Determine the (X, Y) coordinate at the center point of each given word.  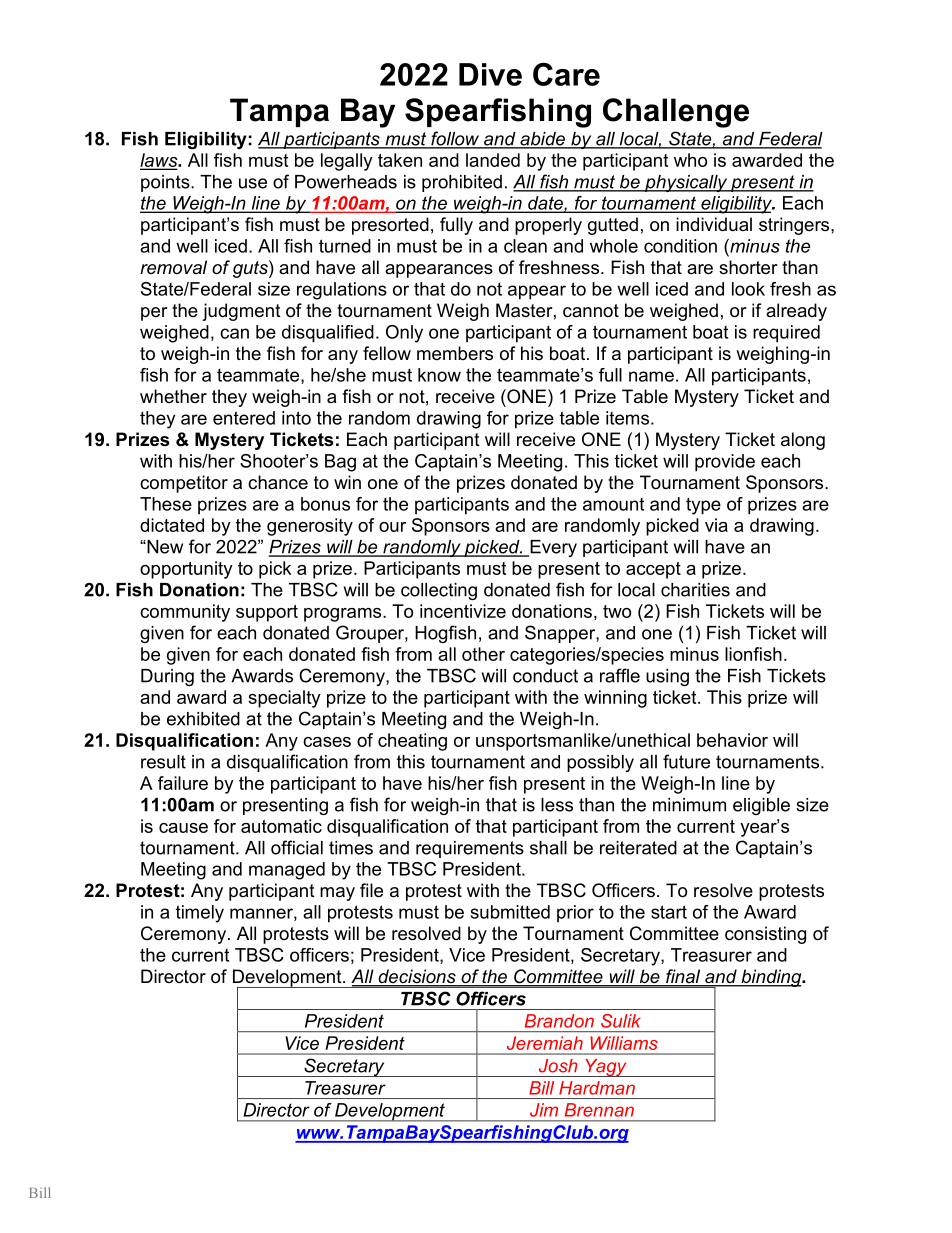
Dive (490, 74)
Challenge (676, 113)
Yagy (606, 1068)
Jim (544, 1110)
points (166, 183)
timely (200, 914)
